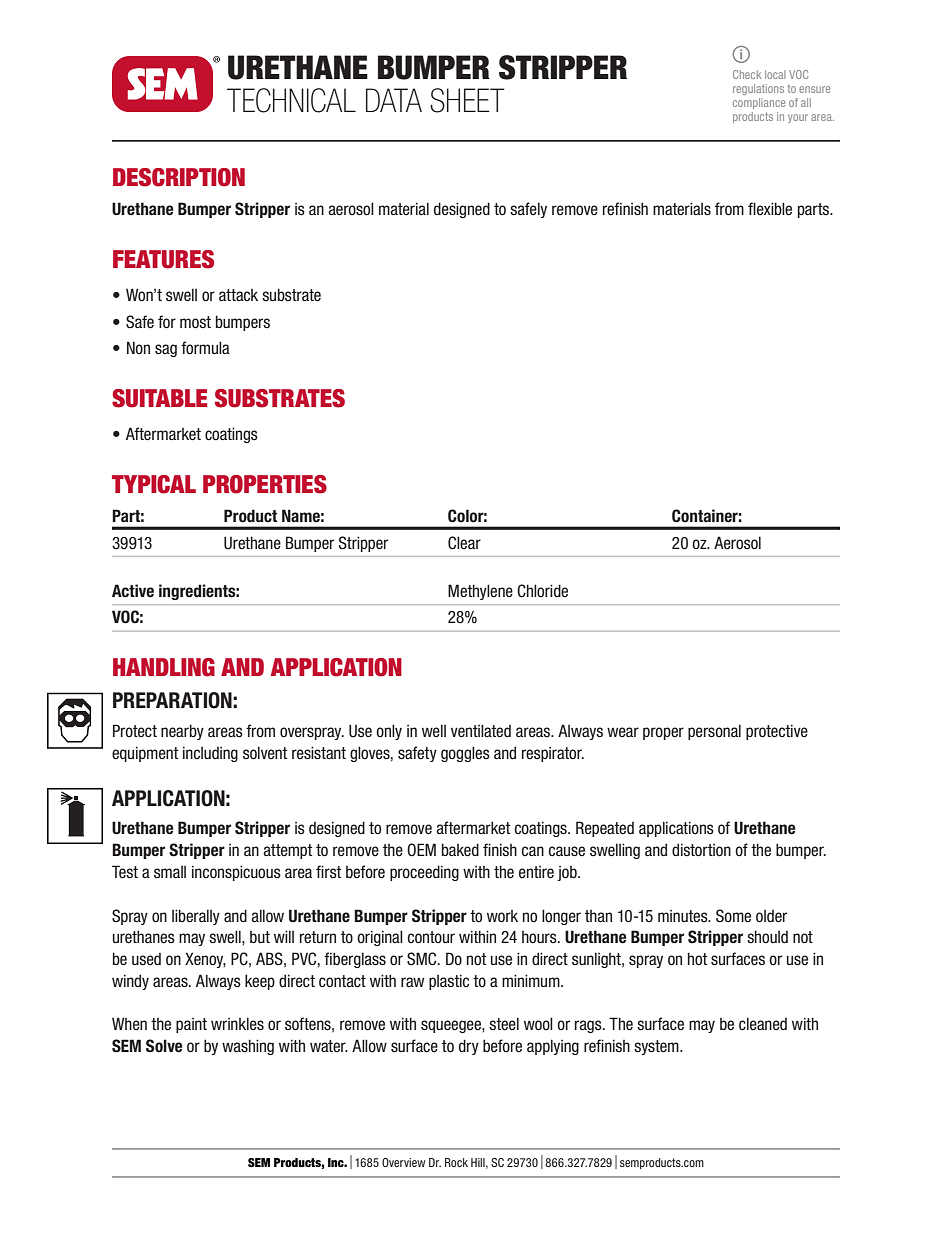  I want to click on washing, so click(248, 1047).
